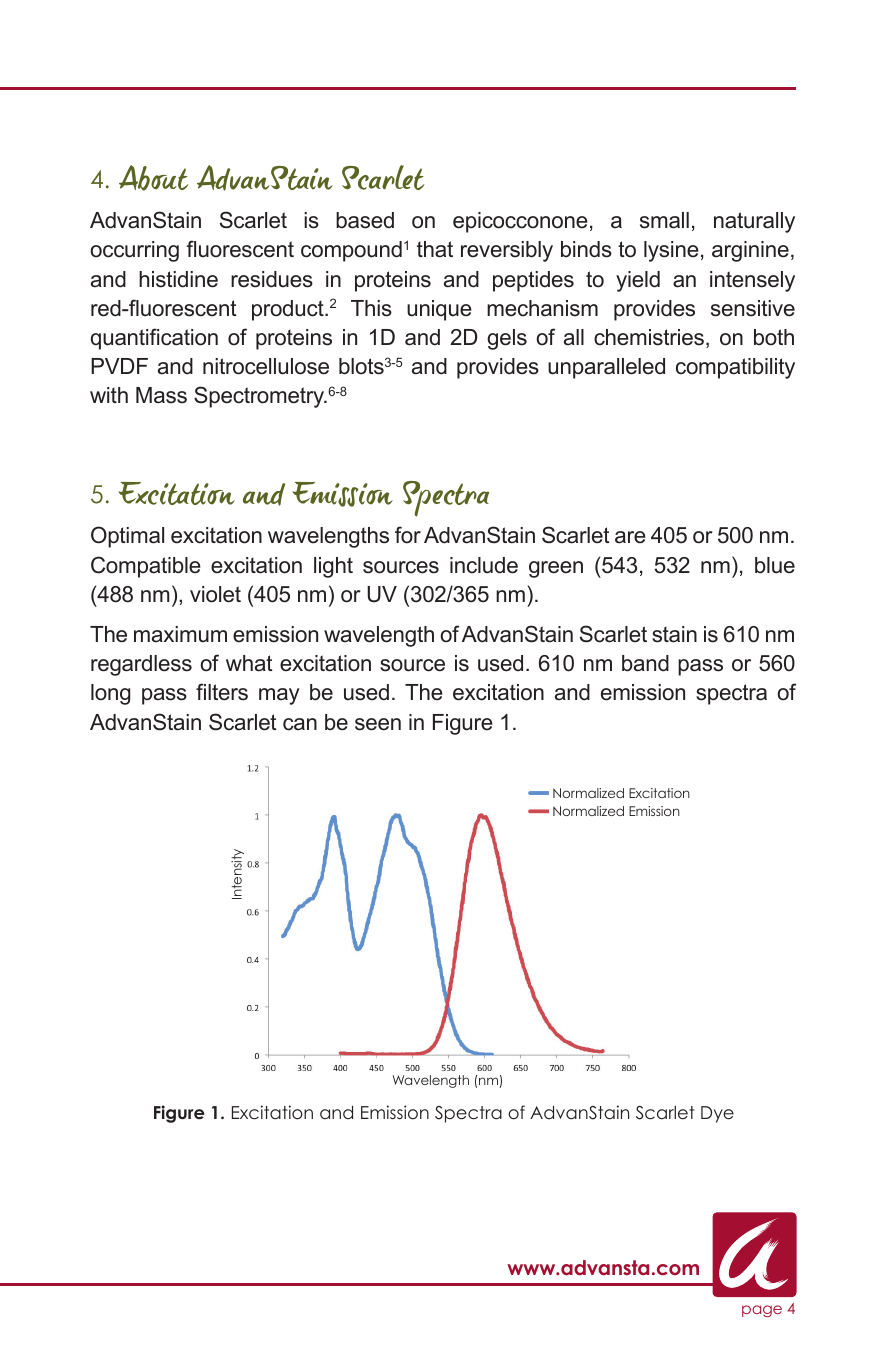 Image resolution: width=887 pixels, height=1372 pixels. What do you see at coordinates (378, 724) in the screenshot?
I see `seen` at bounding box center [378, 724].
